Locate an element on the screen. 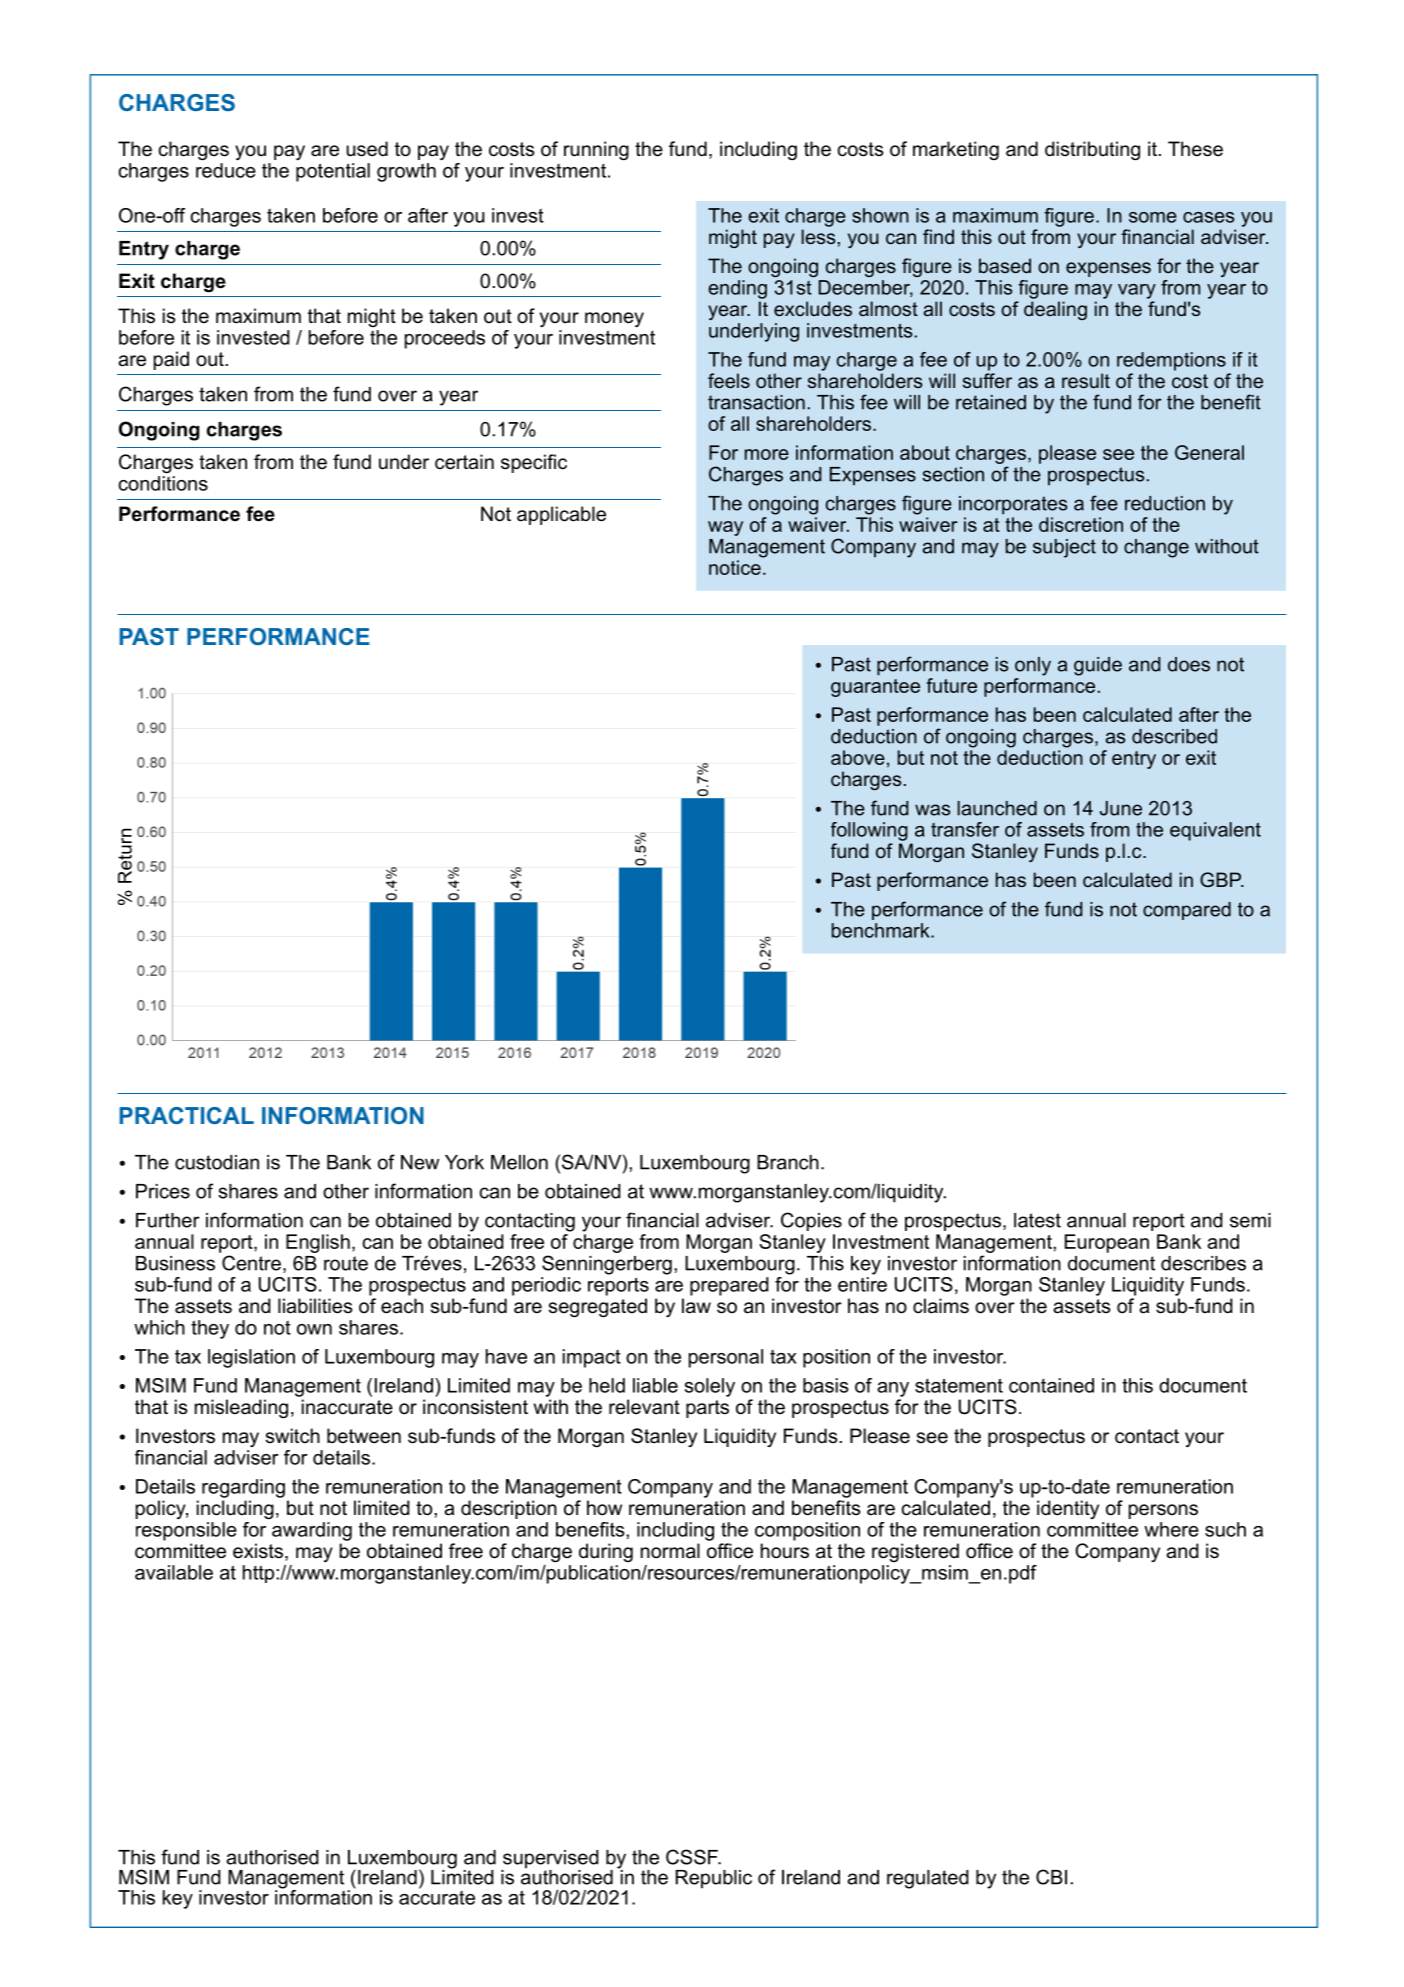 This screenshot has width=1404, height=1987. PRACTICAL is located at coordinates (187, 1115).
